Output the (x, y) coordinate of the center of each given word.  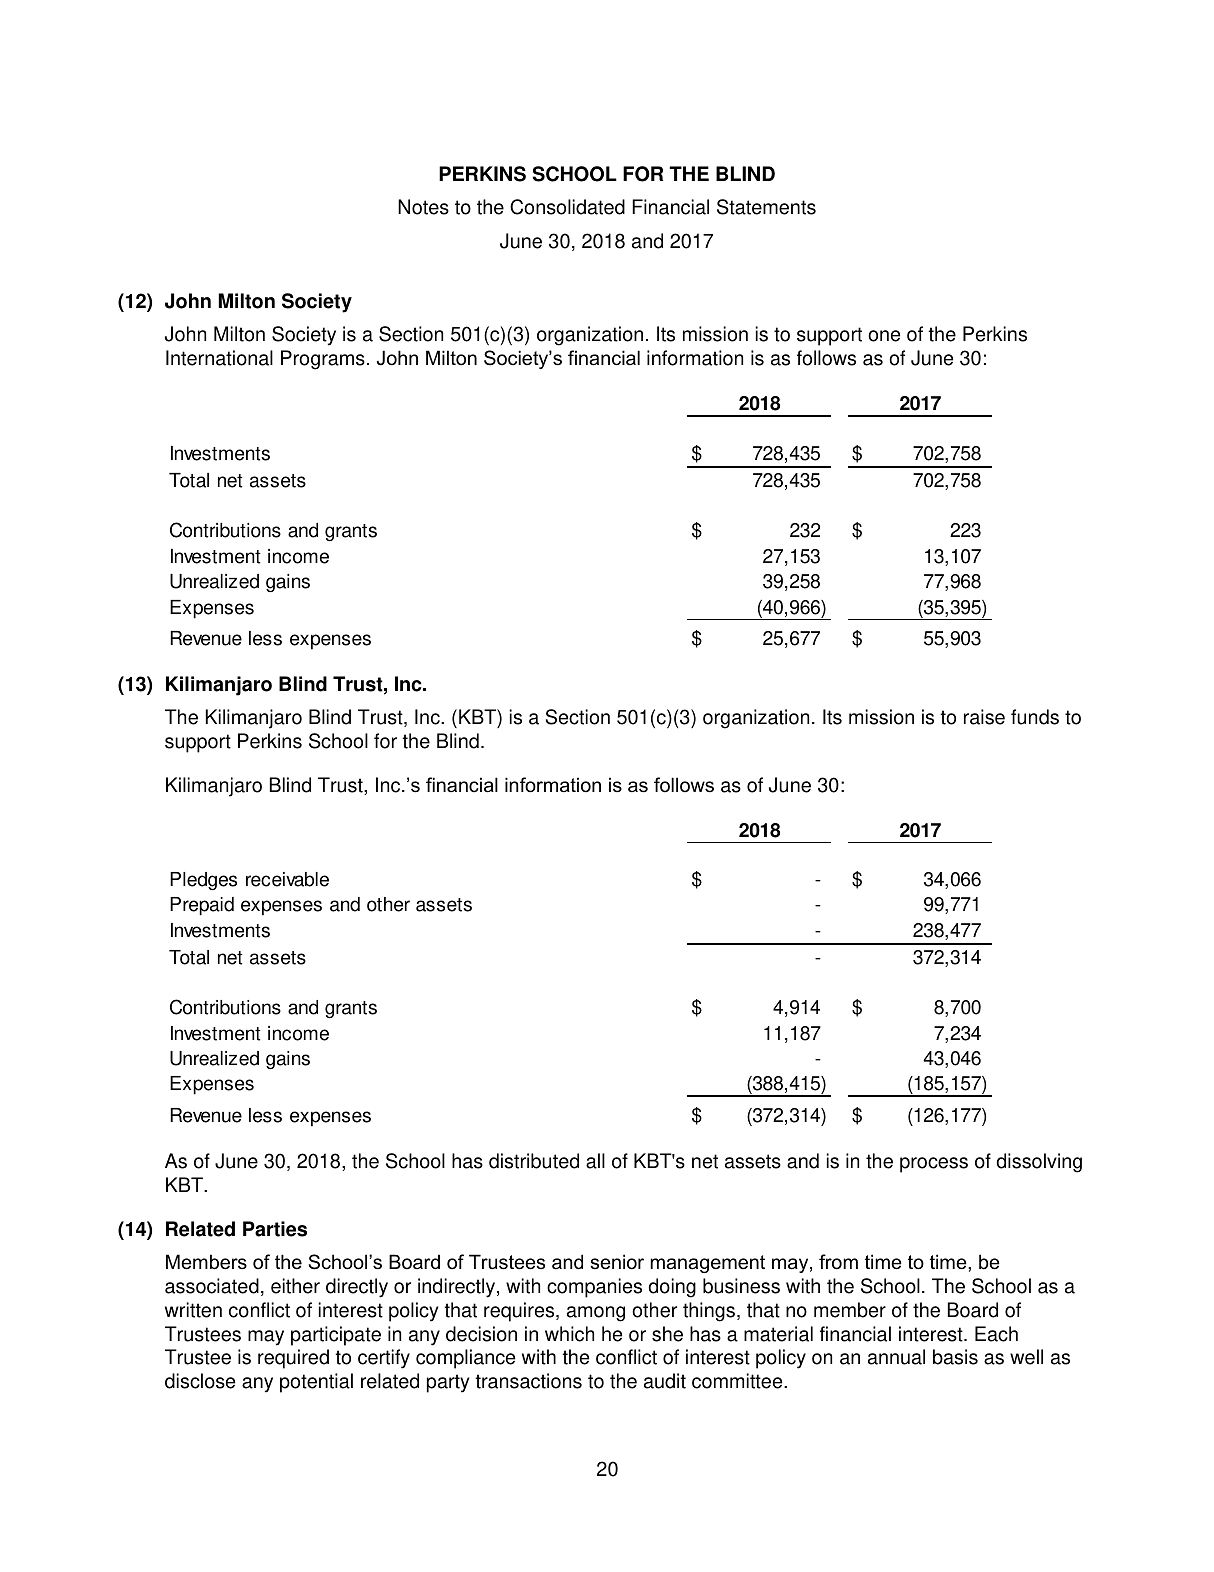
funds (1035, 717)
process (934, 1165)
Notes (423, 207)
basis (955, 1357)
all (595, 1161)
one (884, 336)
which (569, 1334)
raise (984, 717)
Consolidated (567, 207)
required (293, 1359)
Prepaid (202, 906)
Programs (323, 360)
